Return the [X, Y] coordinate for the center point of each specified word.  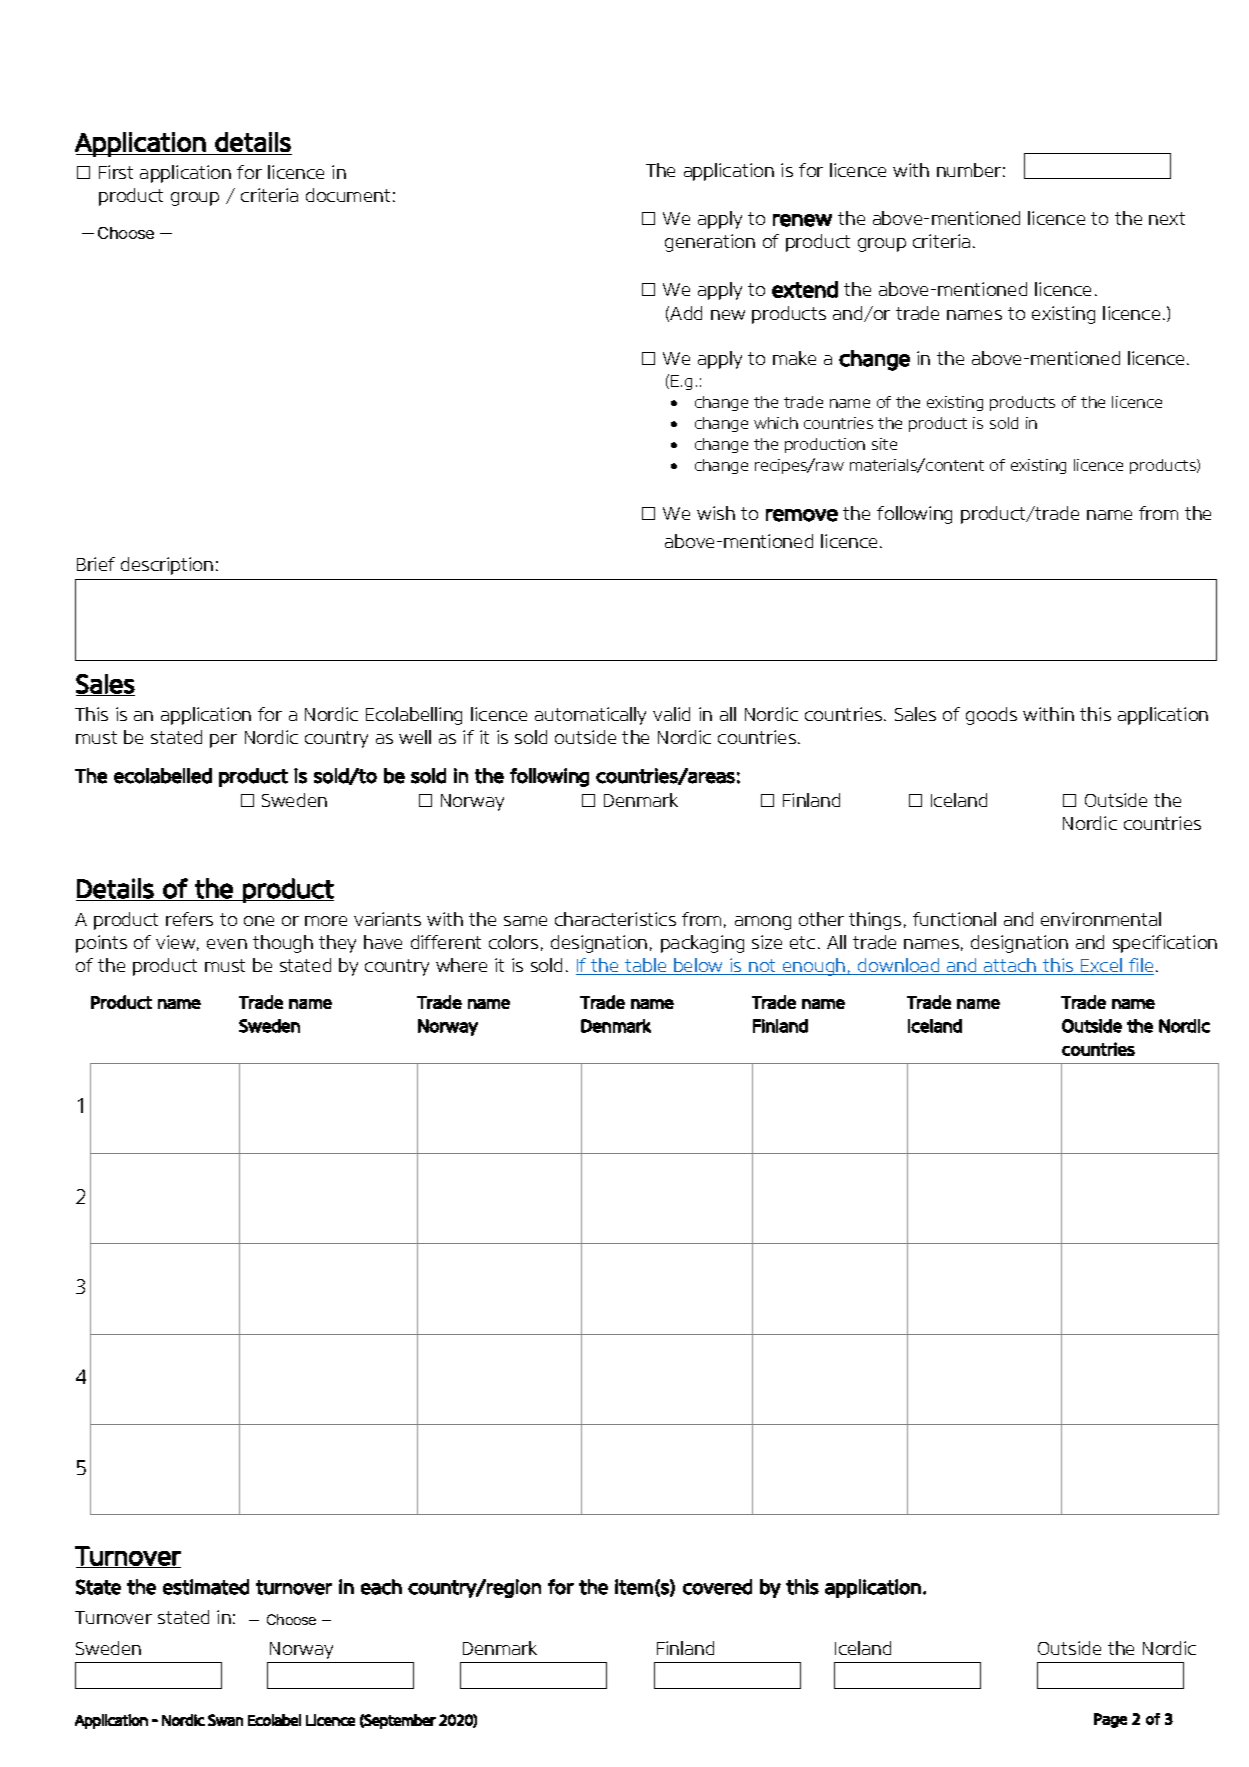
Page [1110, 1720]
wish [716, 513]
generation [710, 243]
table [646, 966]
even [227, 944]
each [381, 1587]
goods [991, 716]
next [1167, 218]
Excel [1101, 966]
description [167, 566]
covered [717, 1587]
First [116, 172]
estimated [206, 1587]
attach [1010, 966]
